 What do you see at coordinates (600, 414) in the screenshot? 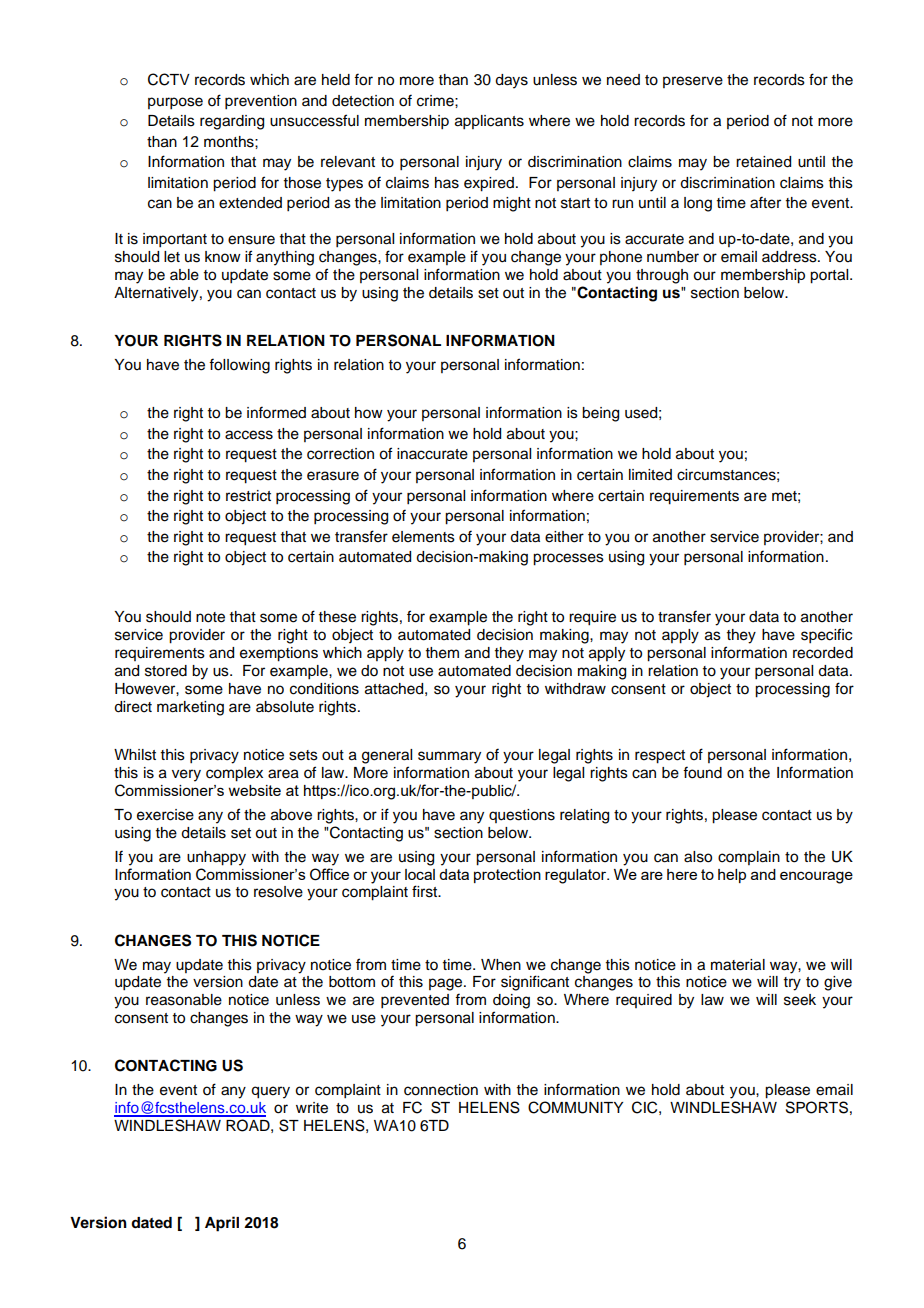
I see `being` at bounding box center [600, 414].
